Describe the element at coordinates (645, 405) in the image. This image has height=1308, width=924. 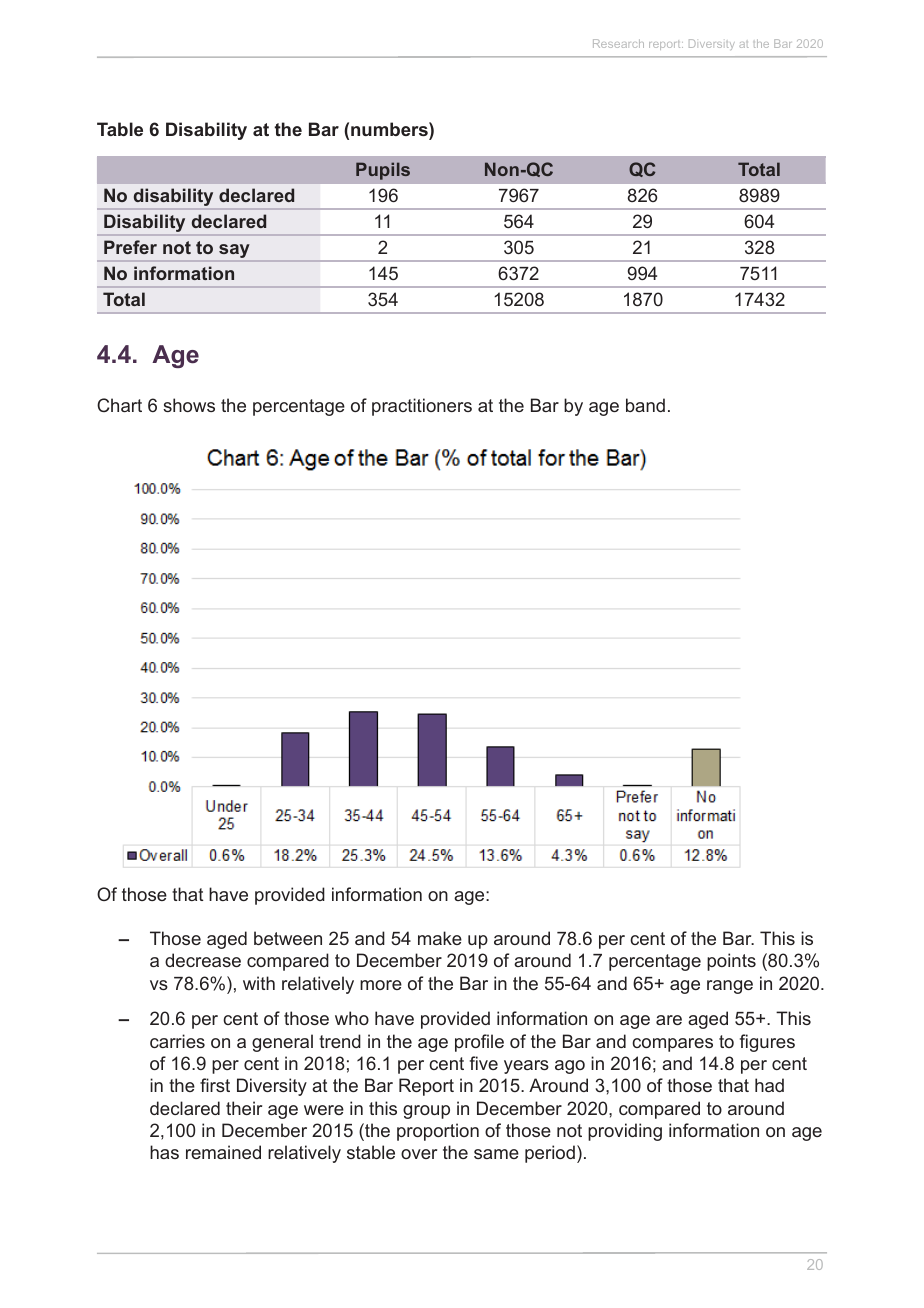
I see `band` at that location.
